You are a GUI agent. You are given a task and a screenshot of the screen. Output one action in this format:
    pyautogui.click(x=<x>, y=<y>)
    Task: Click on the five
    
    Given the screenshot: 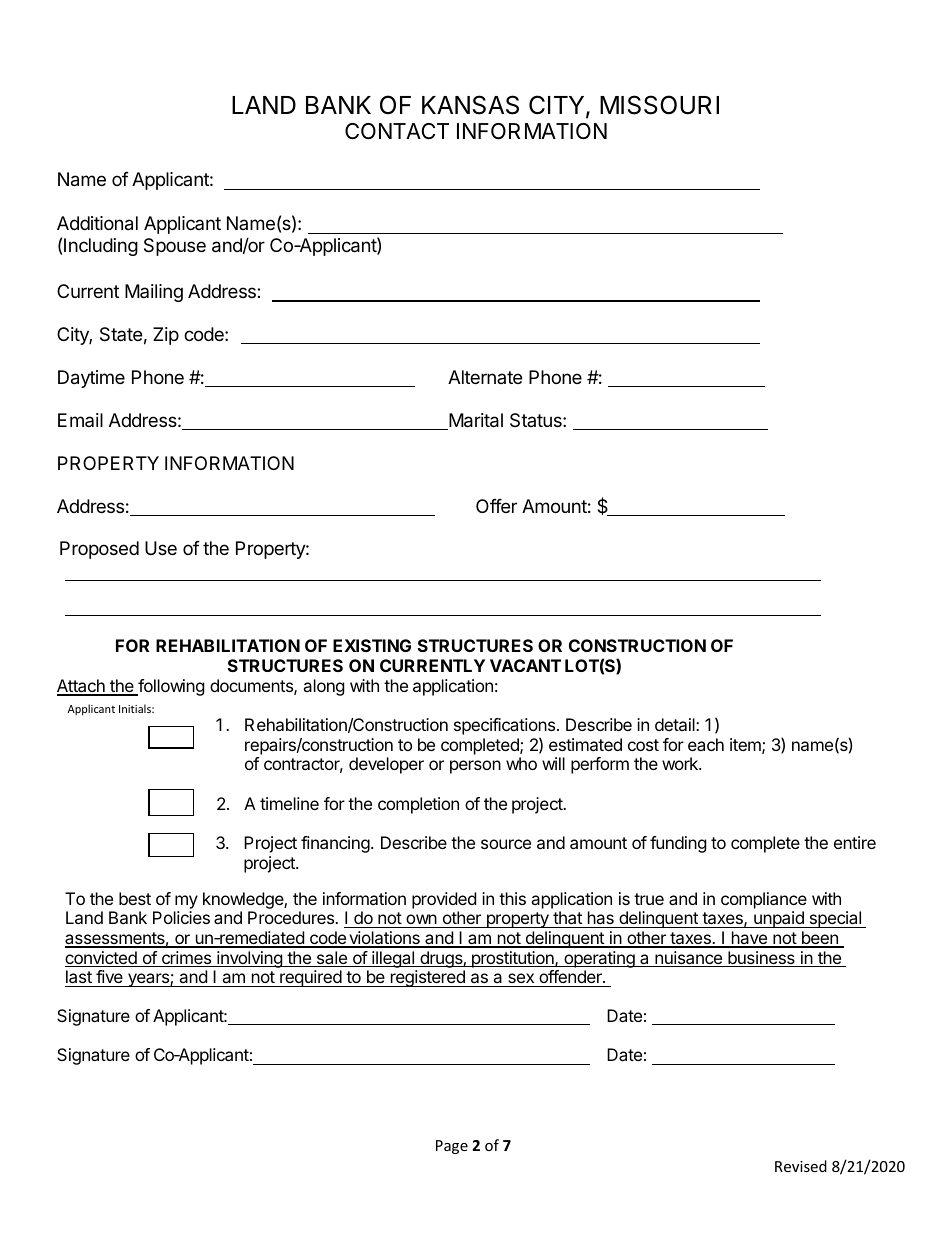 What is the action you would take?
    pyautogui.click(x=109, y=978)
